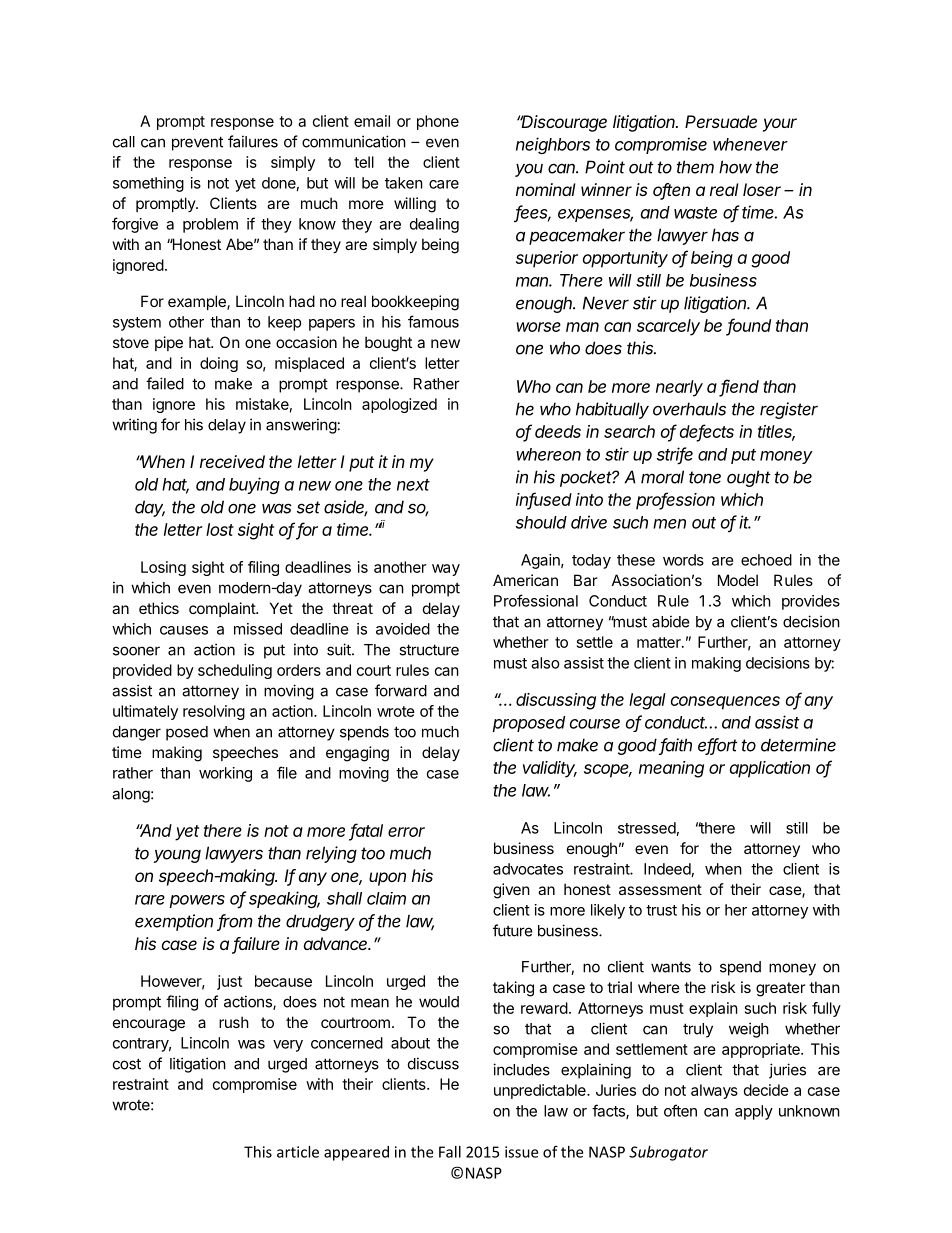 The height and width of the screenshot is (1233, 952). What do you see at coordinates (232, 461) in the screenshot?
I see `received` at bounding box center [232, 461].
